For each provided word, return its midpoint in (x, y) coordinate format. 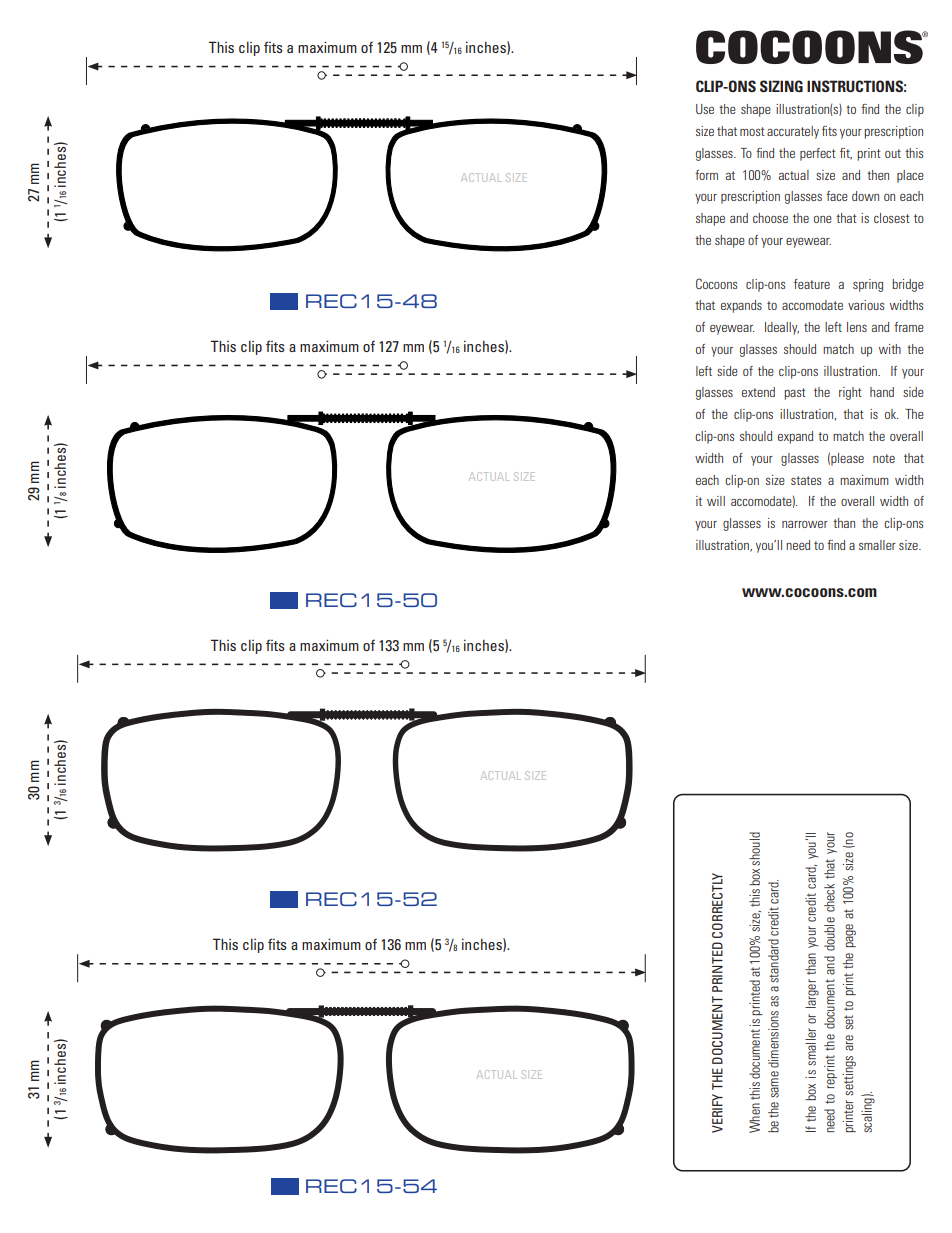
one (823, 219)
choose (770, 218)
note (884, 458)
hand (882, 392)
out (893, 153)
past (795, 394)
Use (705, 109)
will (716, 501)
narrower (805, 524)
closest (892, 218)
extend (758, 392)
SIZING (781, 86)
